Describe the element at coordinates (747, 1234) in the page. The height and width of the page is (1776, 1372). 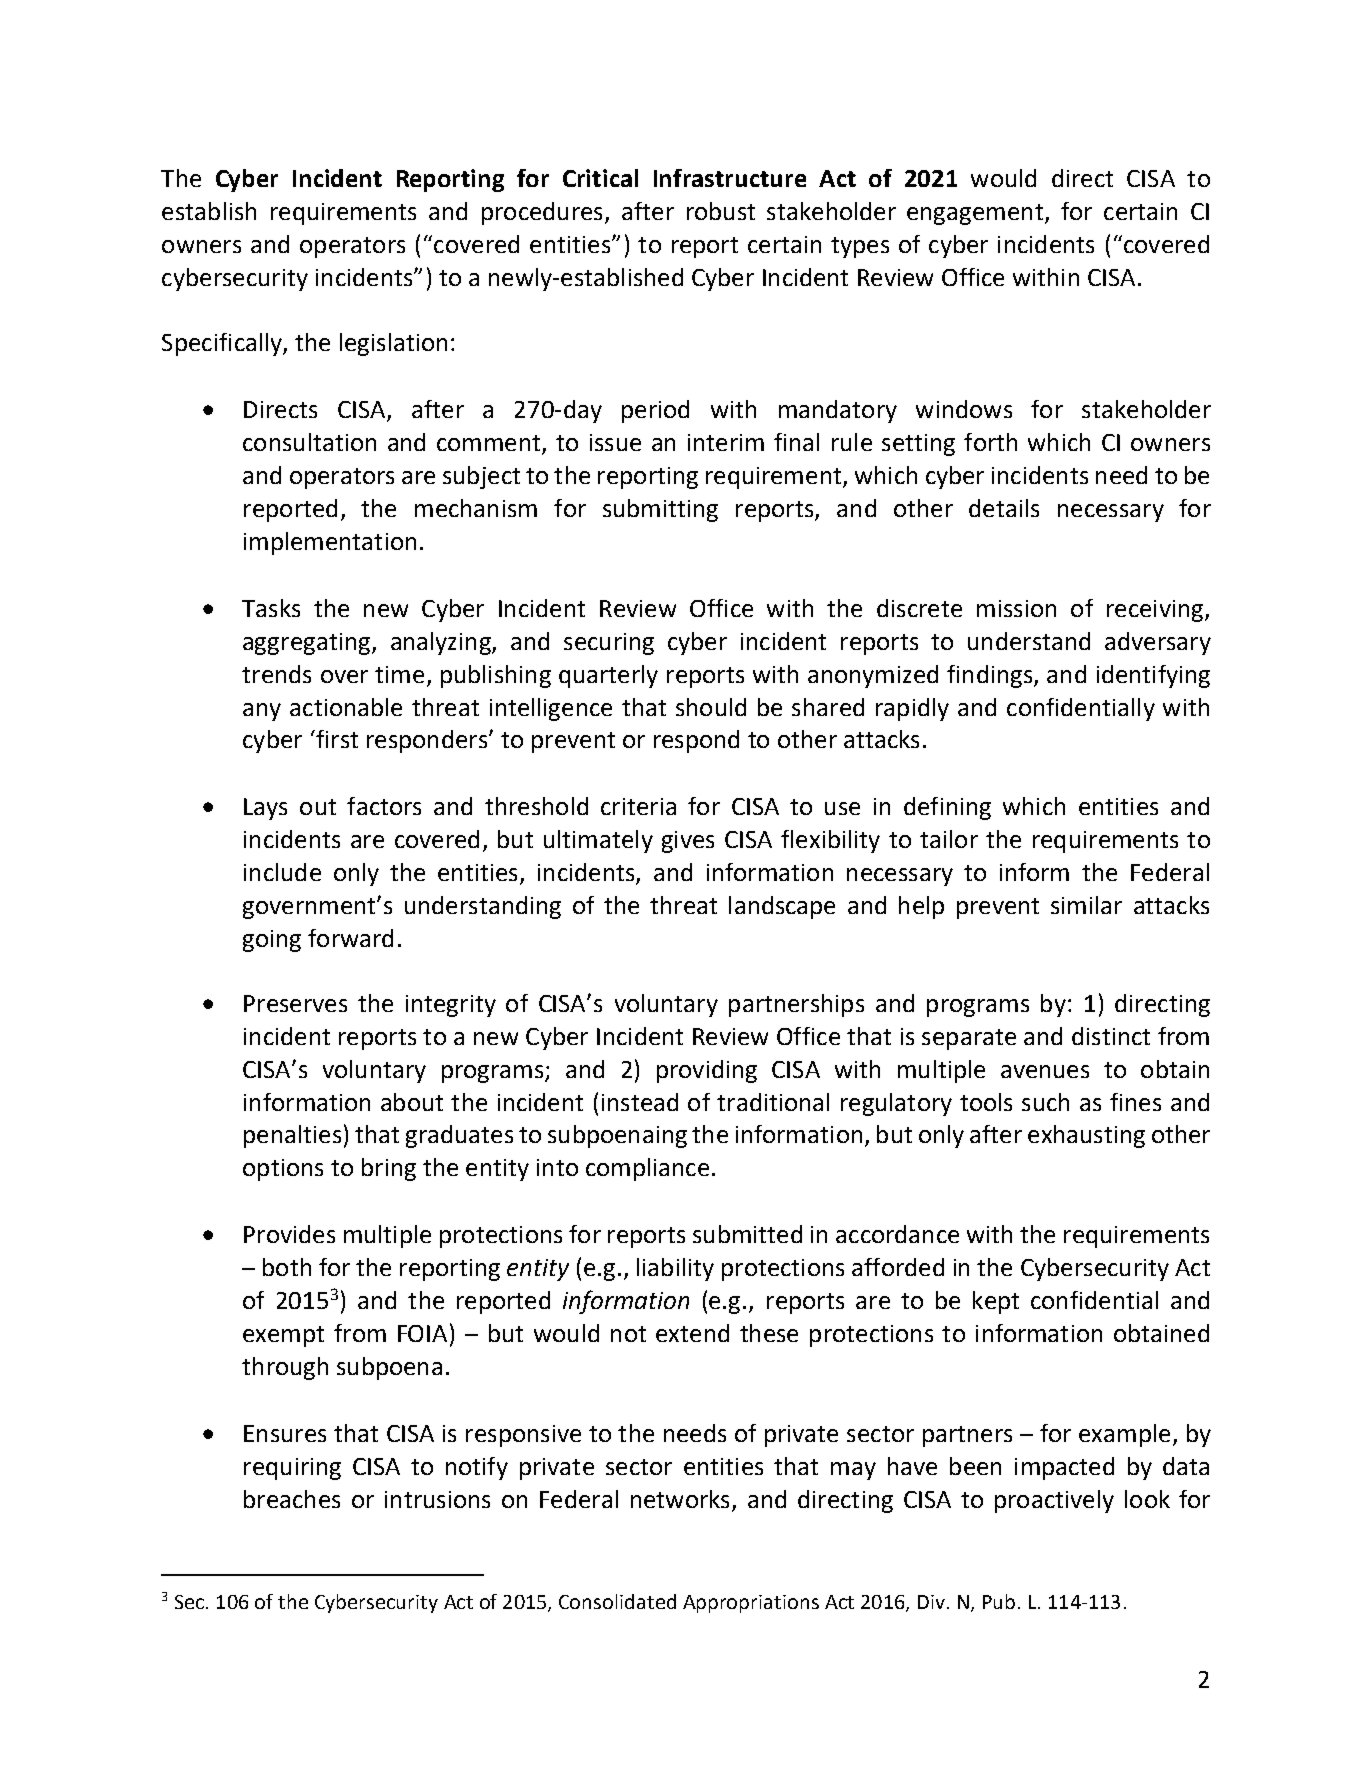
I see `submitted` at that location.
